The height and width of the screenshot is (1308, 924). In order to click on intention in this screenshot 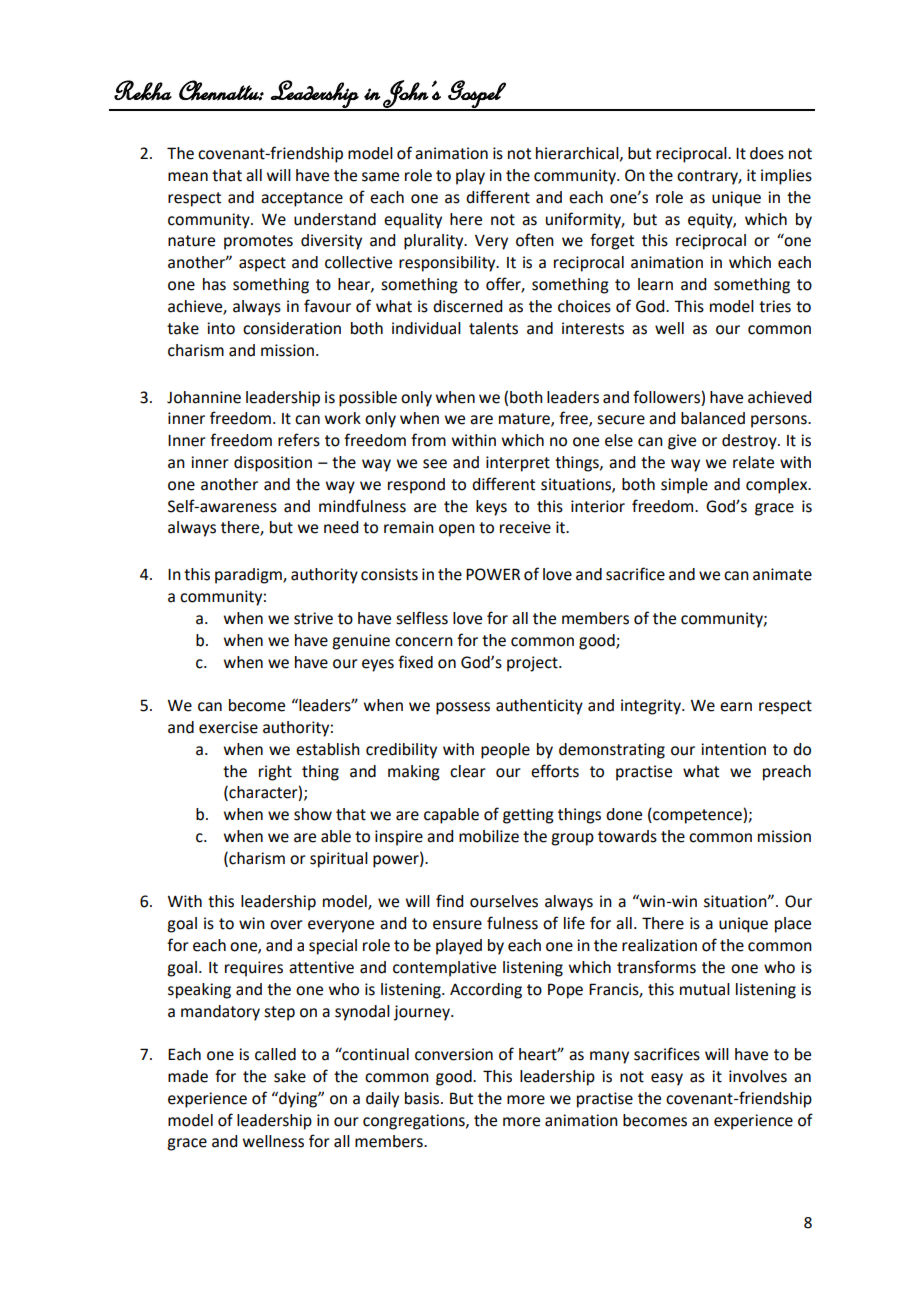, I will do `click(733, 749)`.
